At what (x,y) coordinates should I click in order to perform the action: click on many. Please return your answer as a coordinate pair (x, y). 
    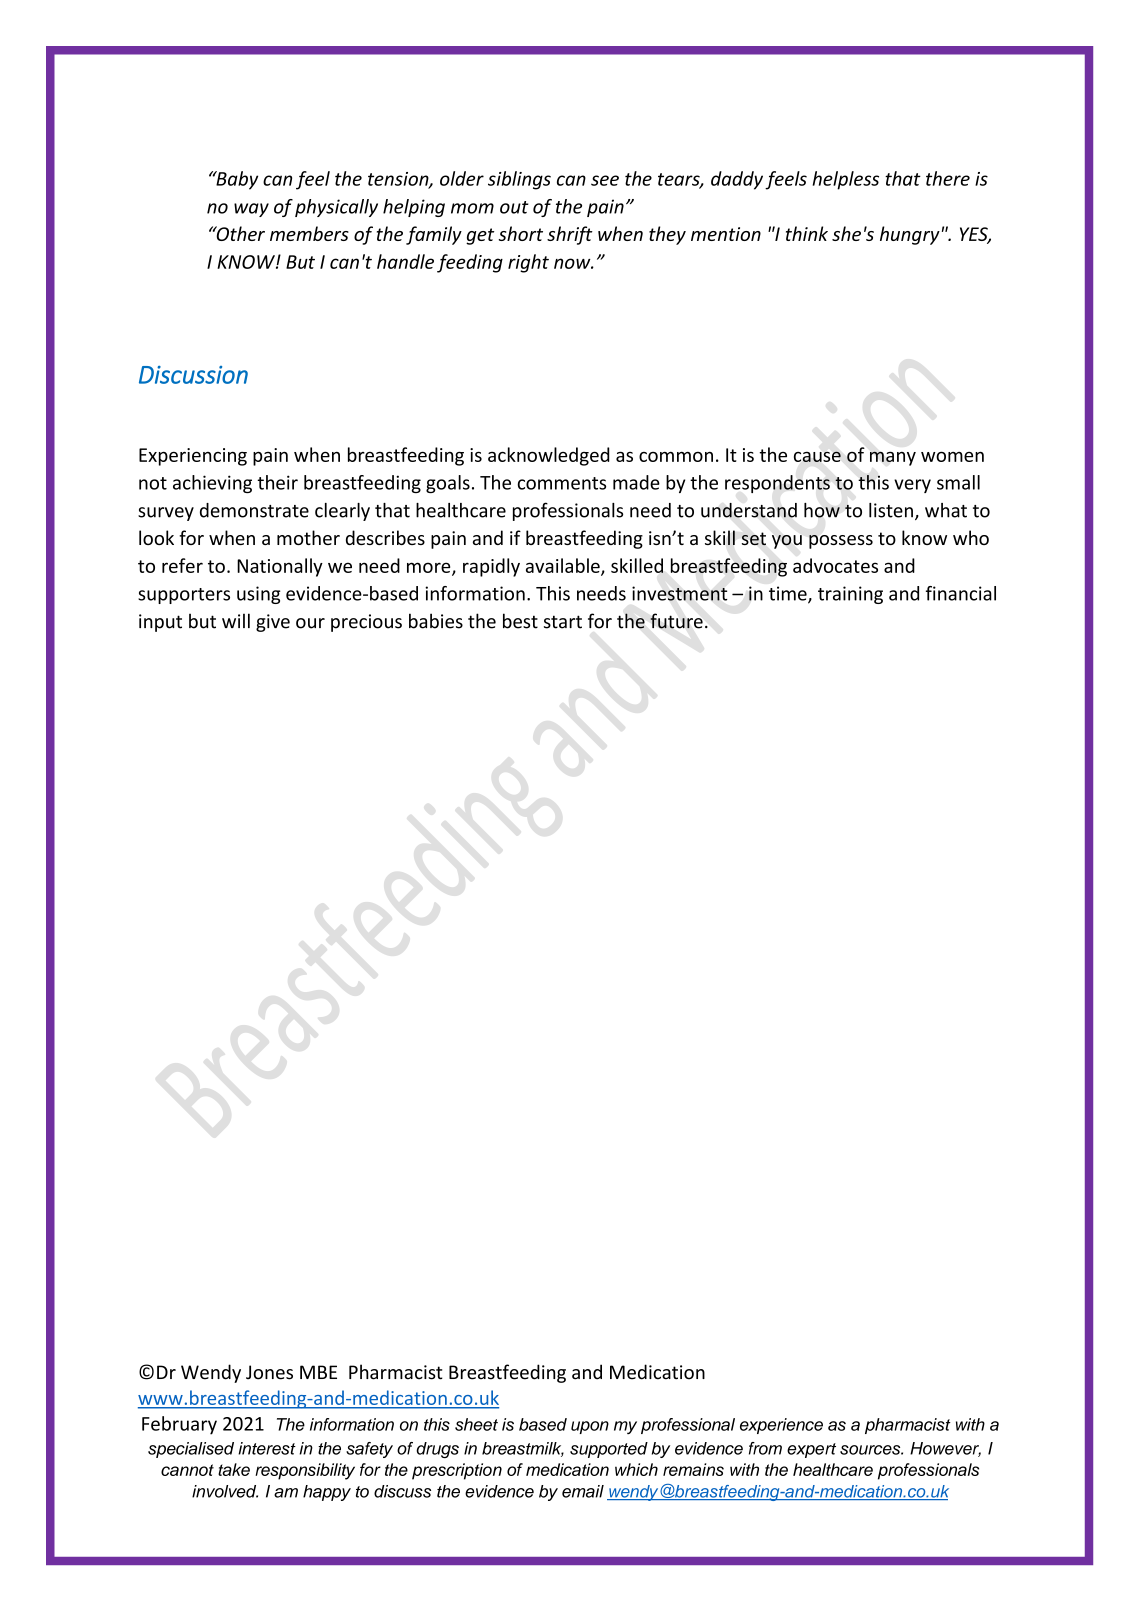
    Looking at the image, I should click on (893, 458).
